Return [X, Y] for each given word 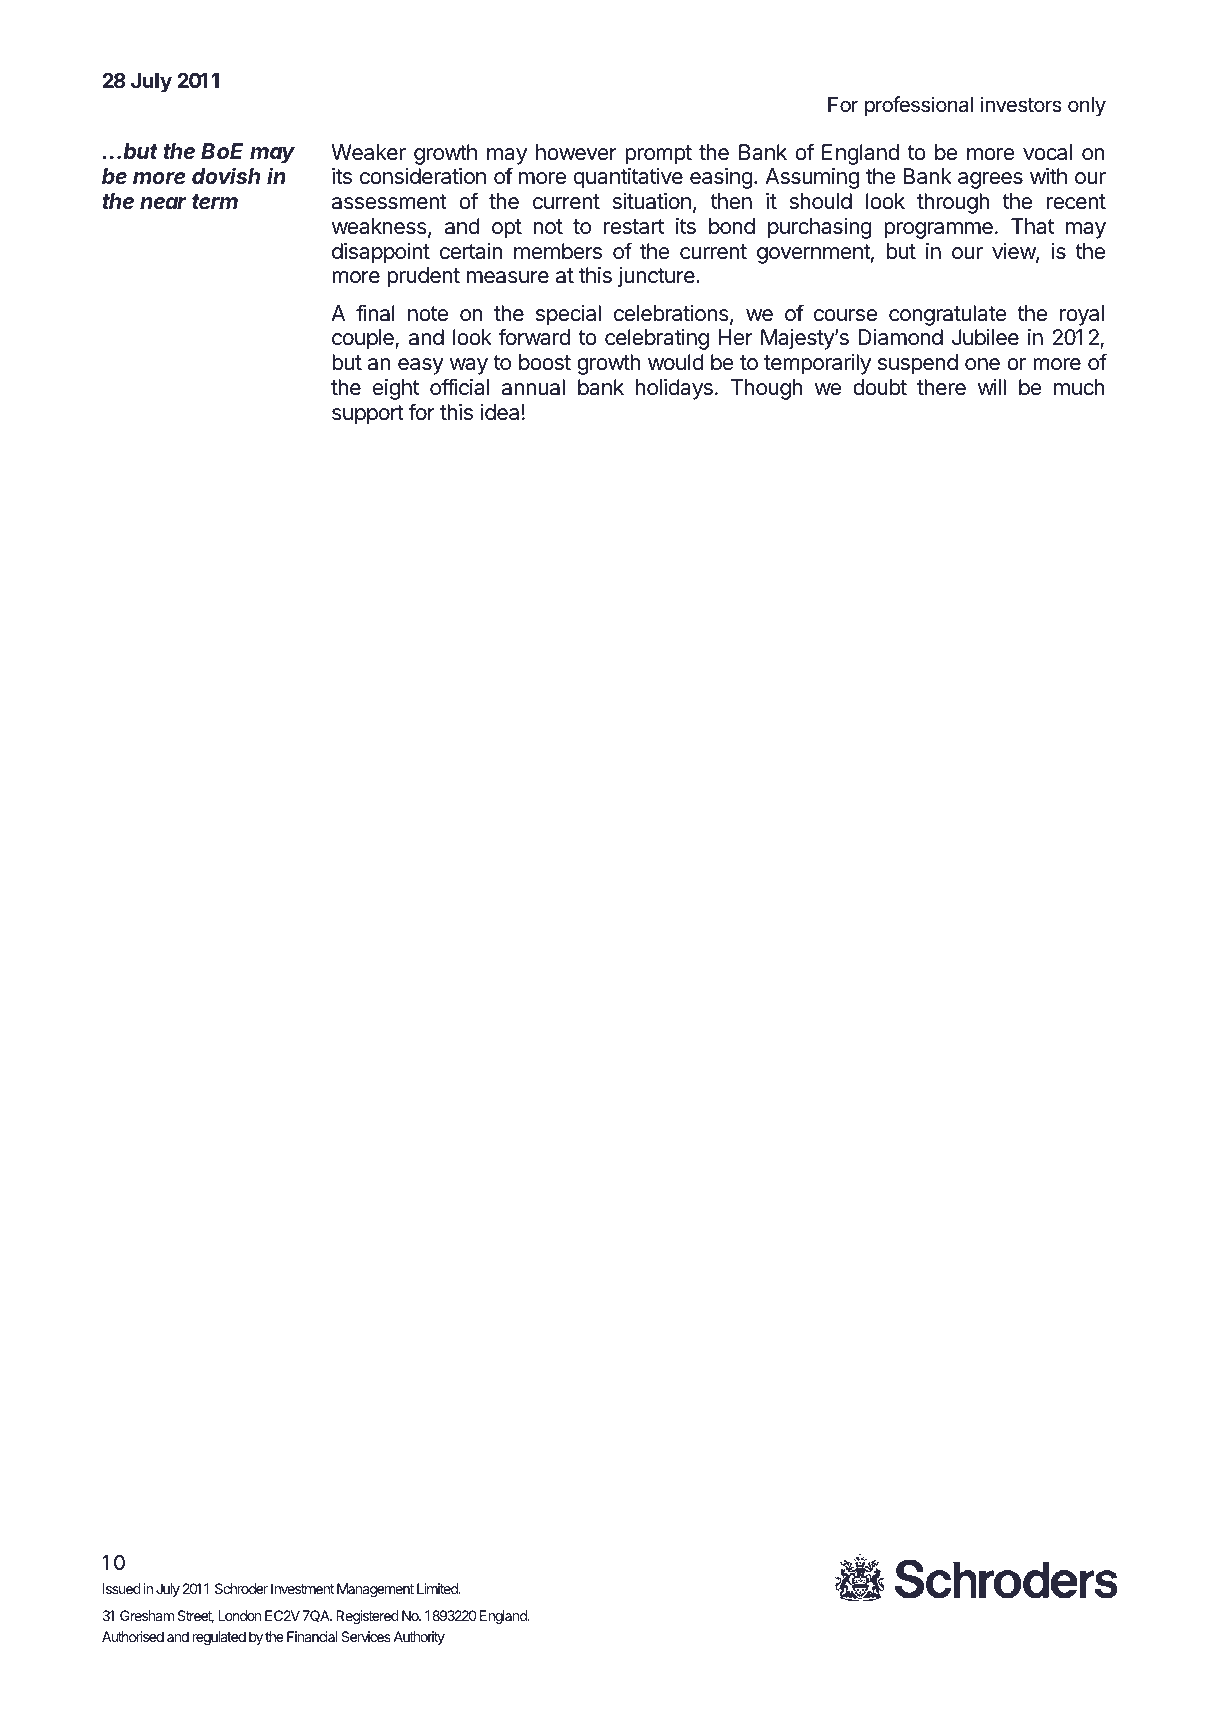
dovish [226, 175]
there [941, 387]
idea [500, 412]
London [239, 1615]
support [368, 415]
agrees [990, 180]
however [576, 152]
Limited [438, 1588]
